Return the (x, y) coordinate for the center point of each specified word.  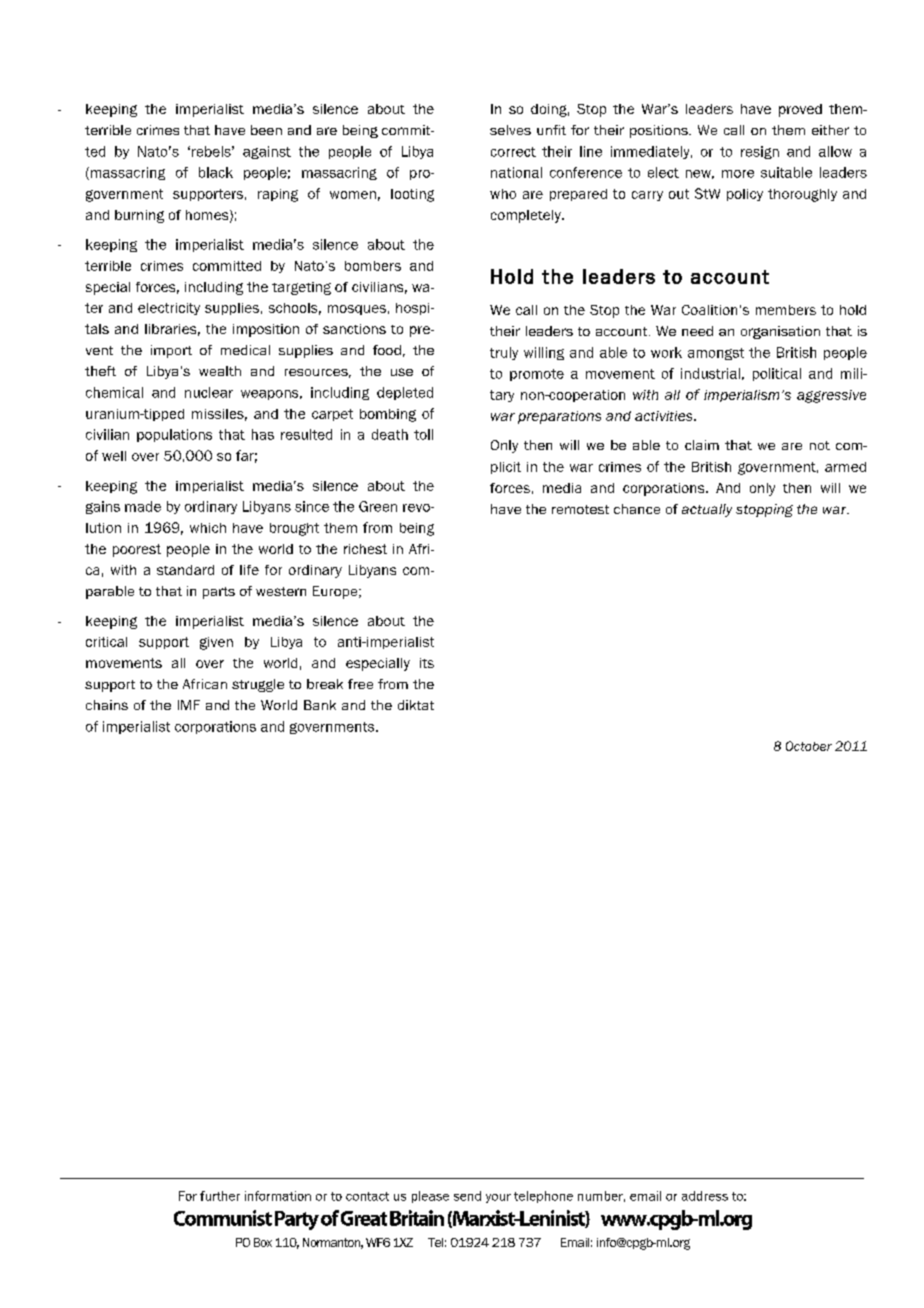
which (208, 528)
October (809, 746)
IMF (189, 705)
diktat (416, 705)
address (705, 1196)
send (467, 1196)
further (220, 1196)
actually (707, 510)
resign (760, 152)
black (216, 172)
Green (378, 506)
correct (513, 152)
